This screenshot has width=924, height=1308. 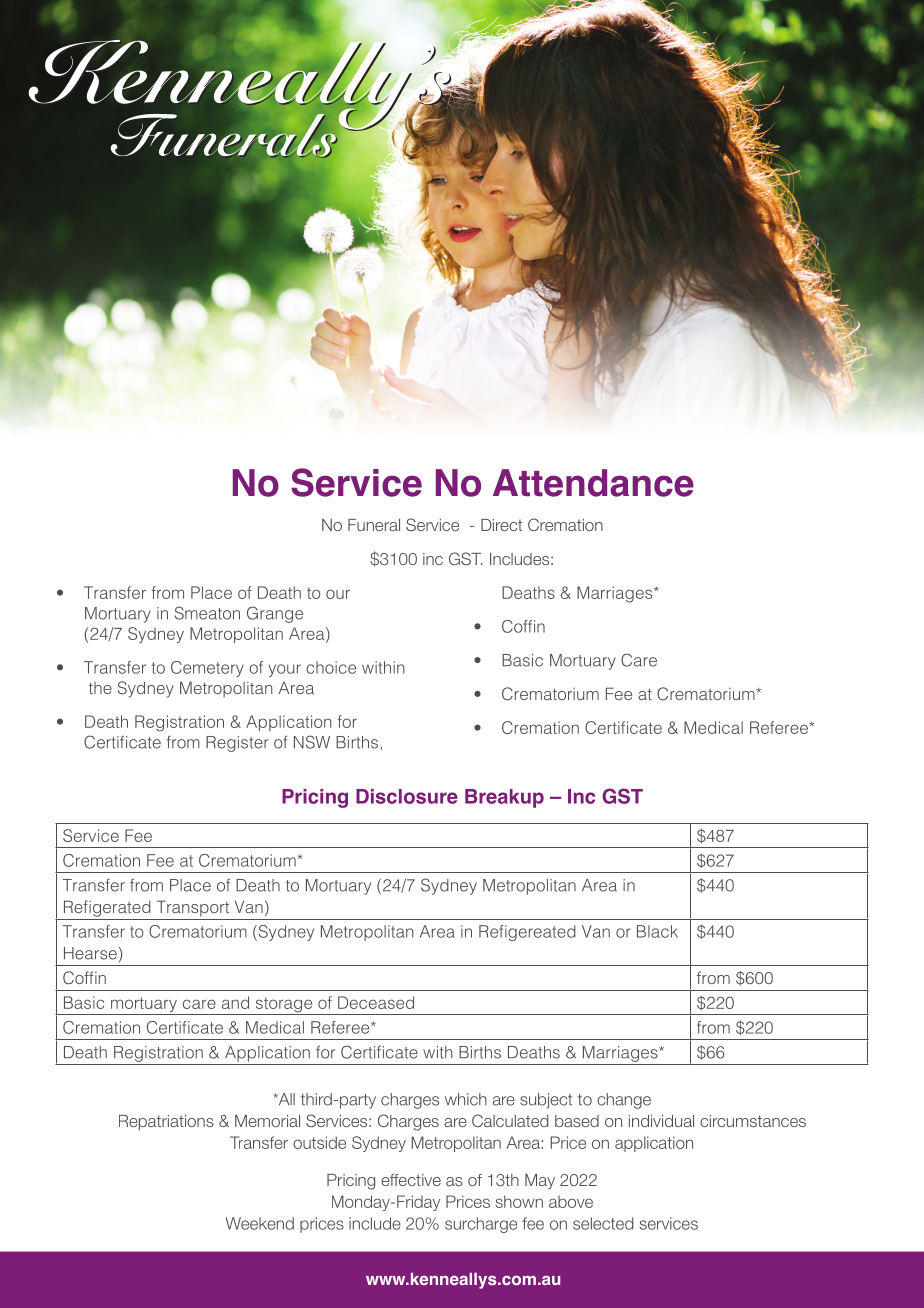 What do you see at coordinates (193, 908) in the screenshot?
I see `Transport` at bounding box center [193, 908].
